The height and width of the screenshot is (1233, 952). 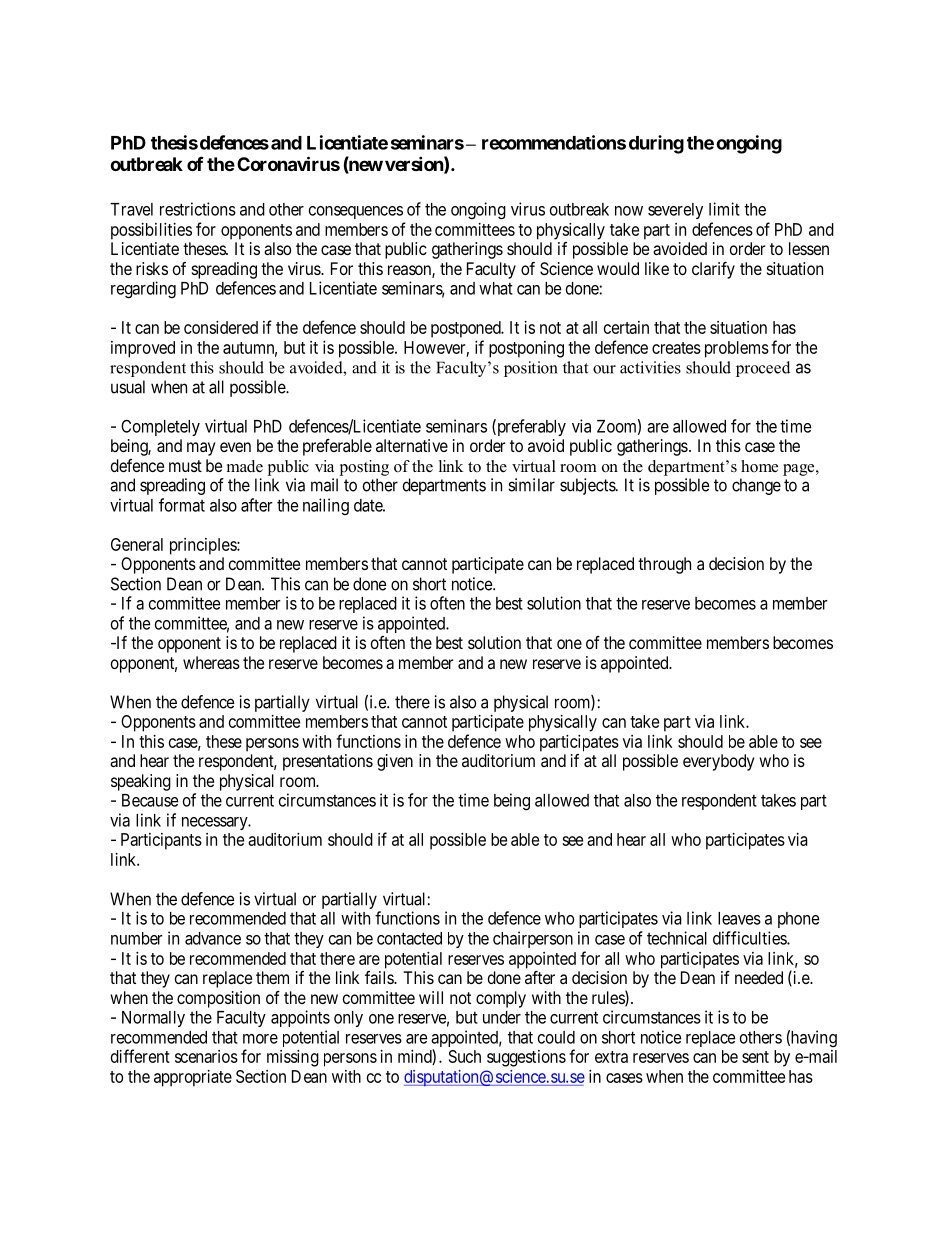 I want to click on similar, so click(x=531, y=485).
